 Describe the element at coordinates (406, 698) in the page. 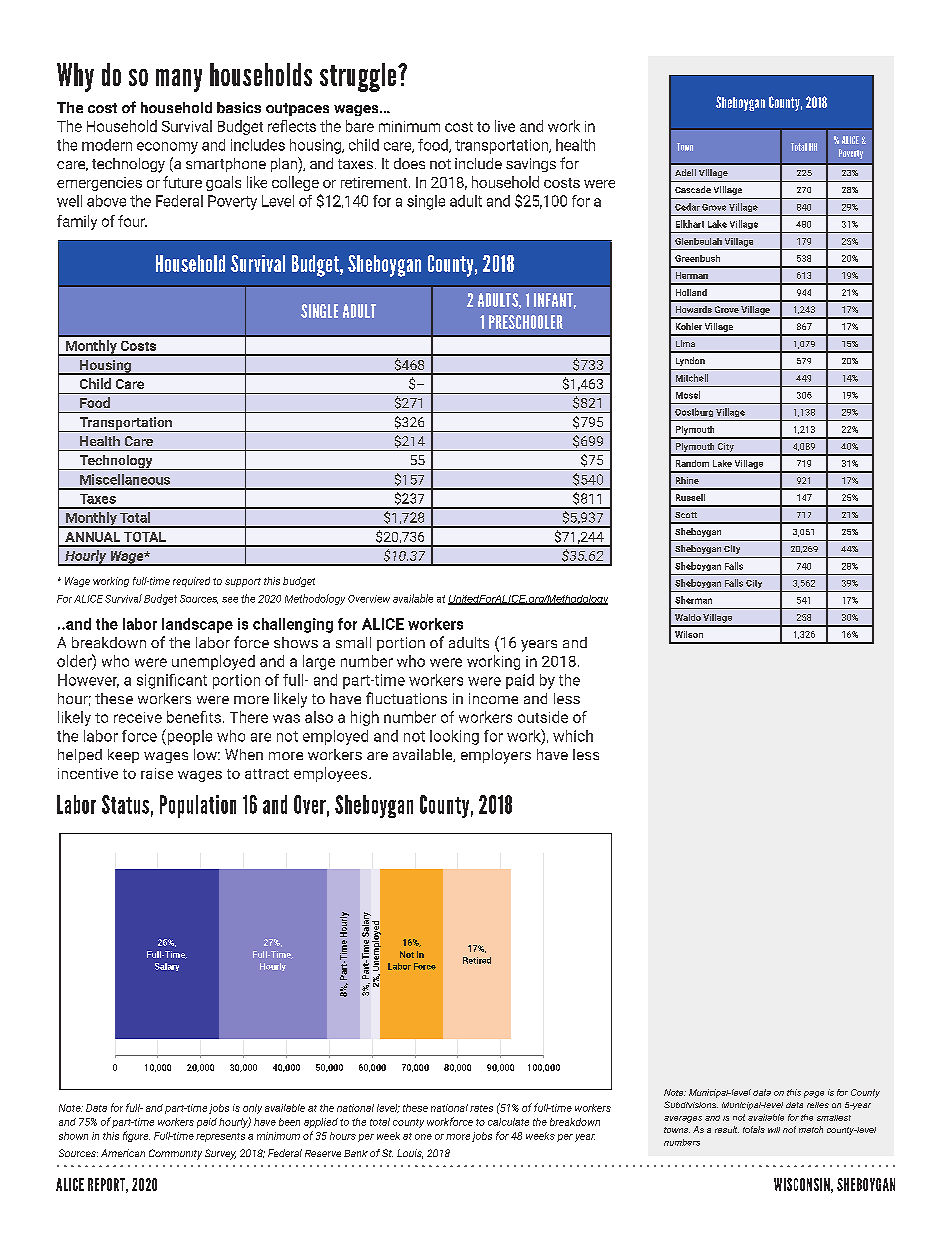

I see `fluctuations` at that location.
